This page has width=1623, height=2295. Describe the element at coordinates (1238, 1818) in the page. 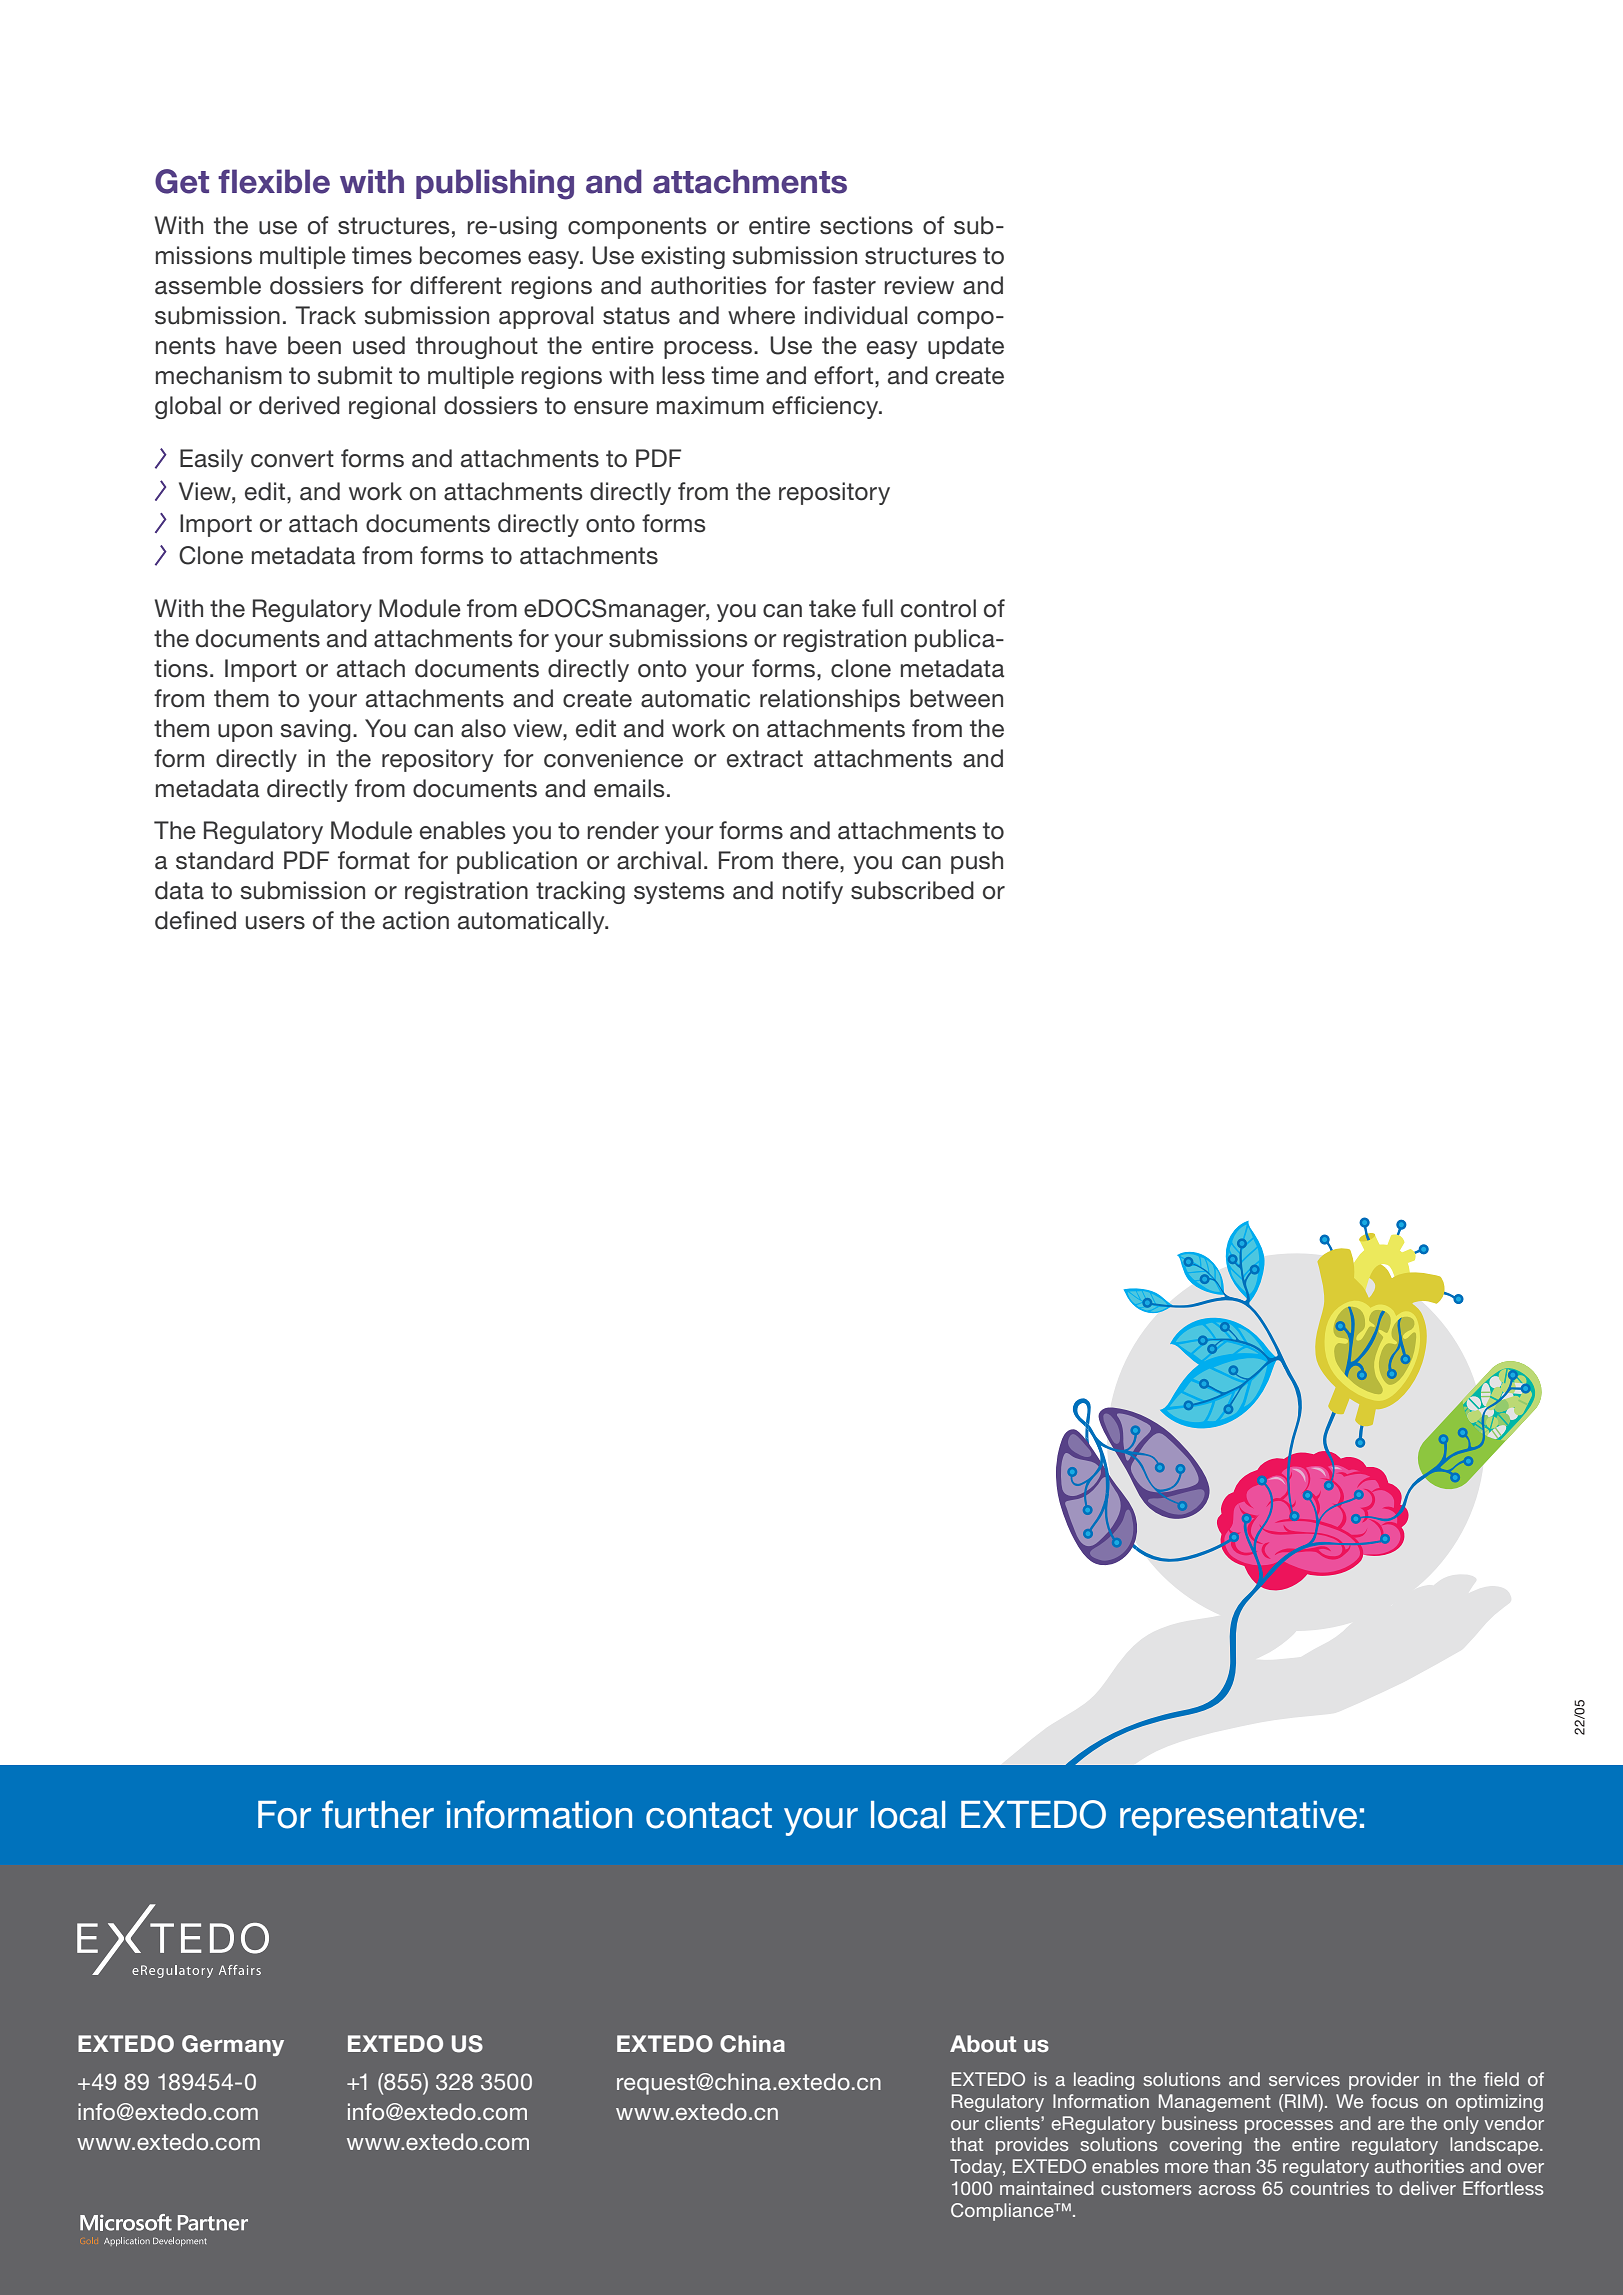

I see `representative` at that location.
